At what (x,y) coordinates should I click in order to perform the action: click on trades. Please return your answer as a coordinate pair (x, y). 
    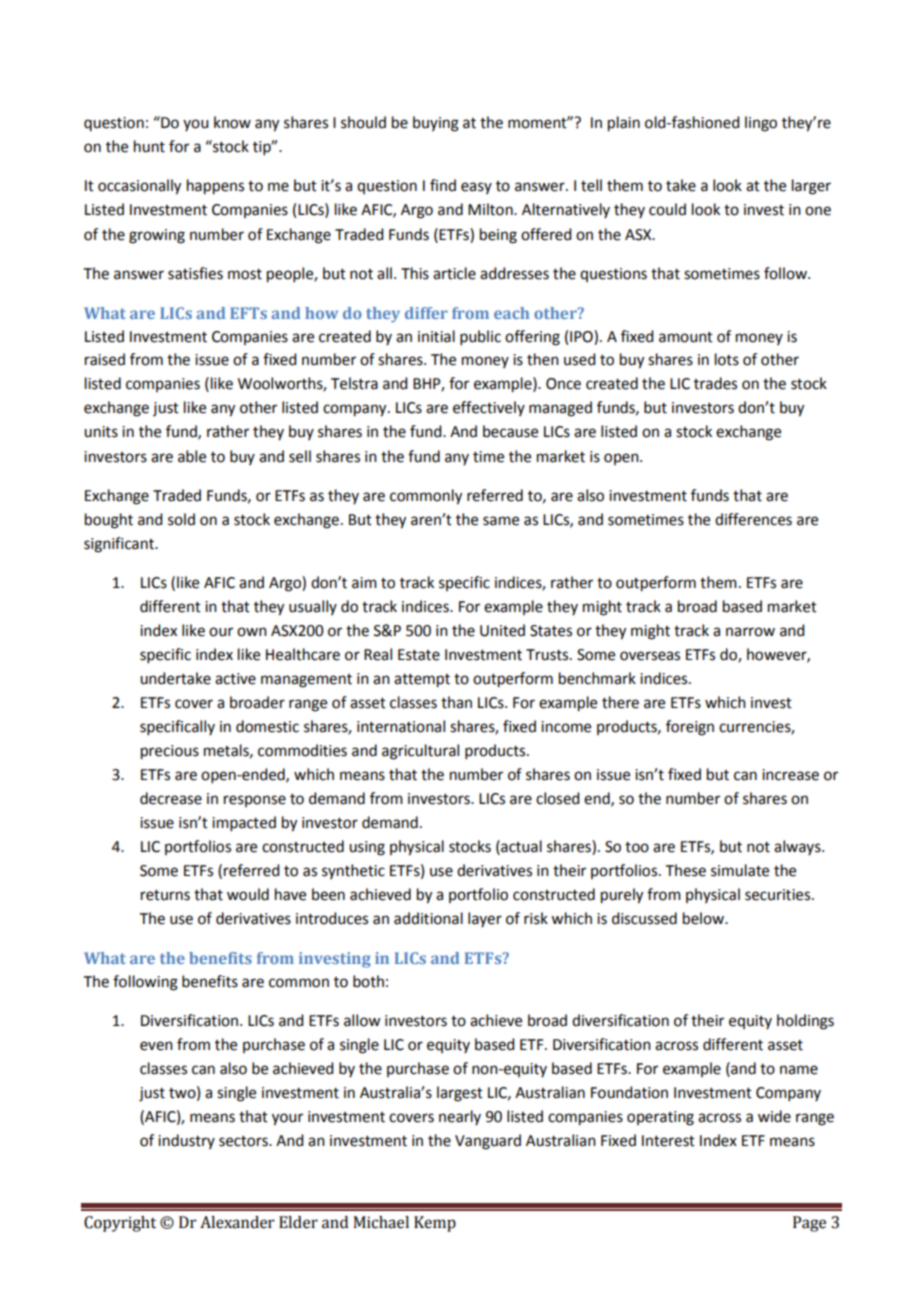
    Looking at the image, I should click on (715, 383).
